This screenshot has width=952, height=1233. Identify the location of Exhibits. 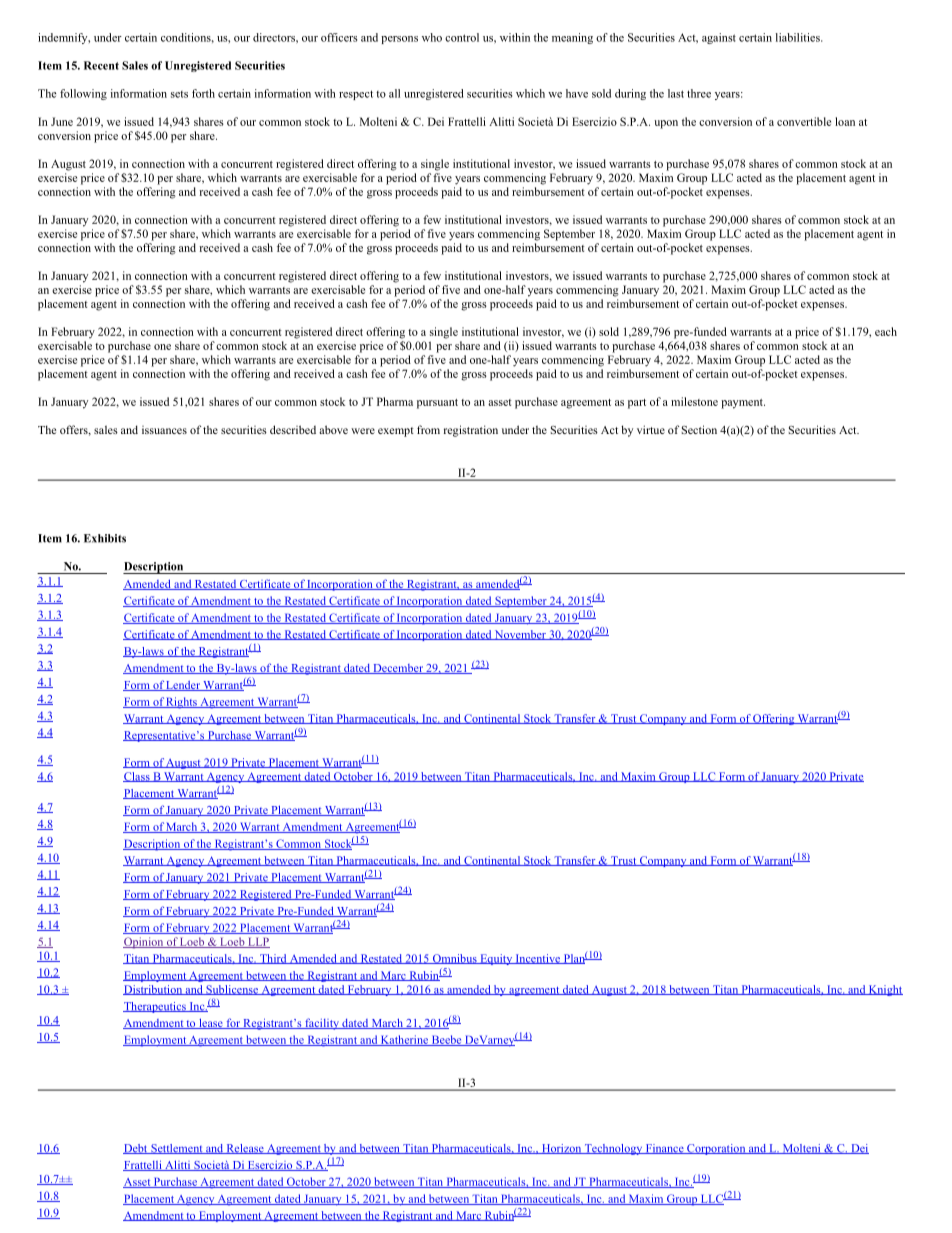
(105, 538).
